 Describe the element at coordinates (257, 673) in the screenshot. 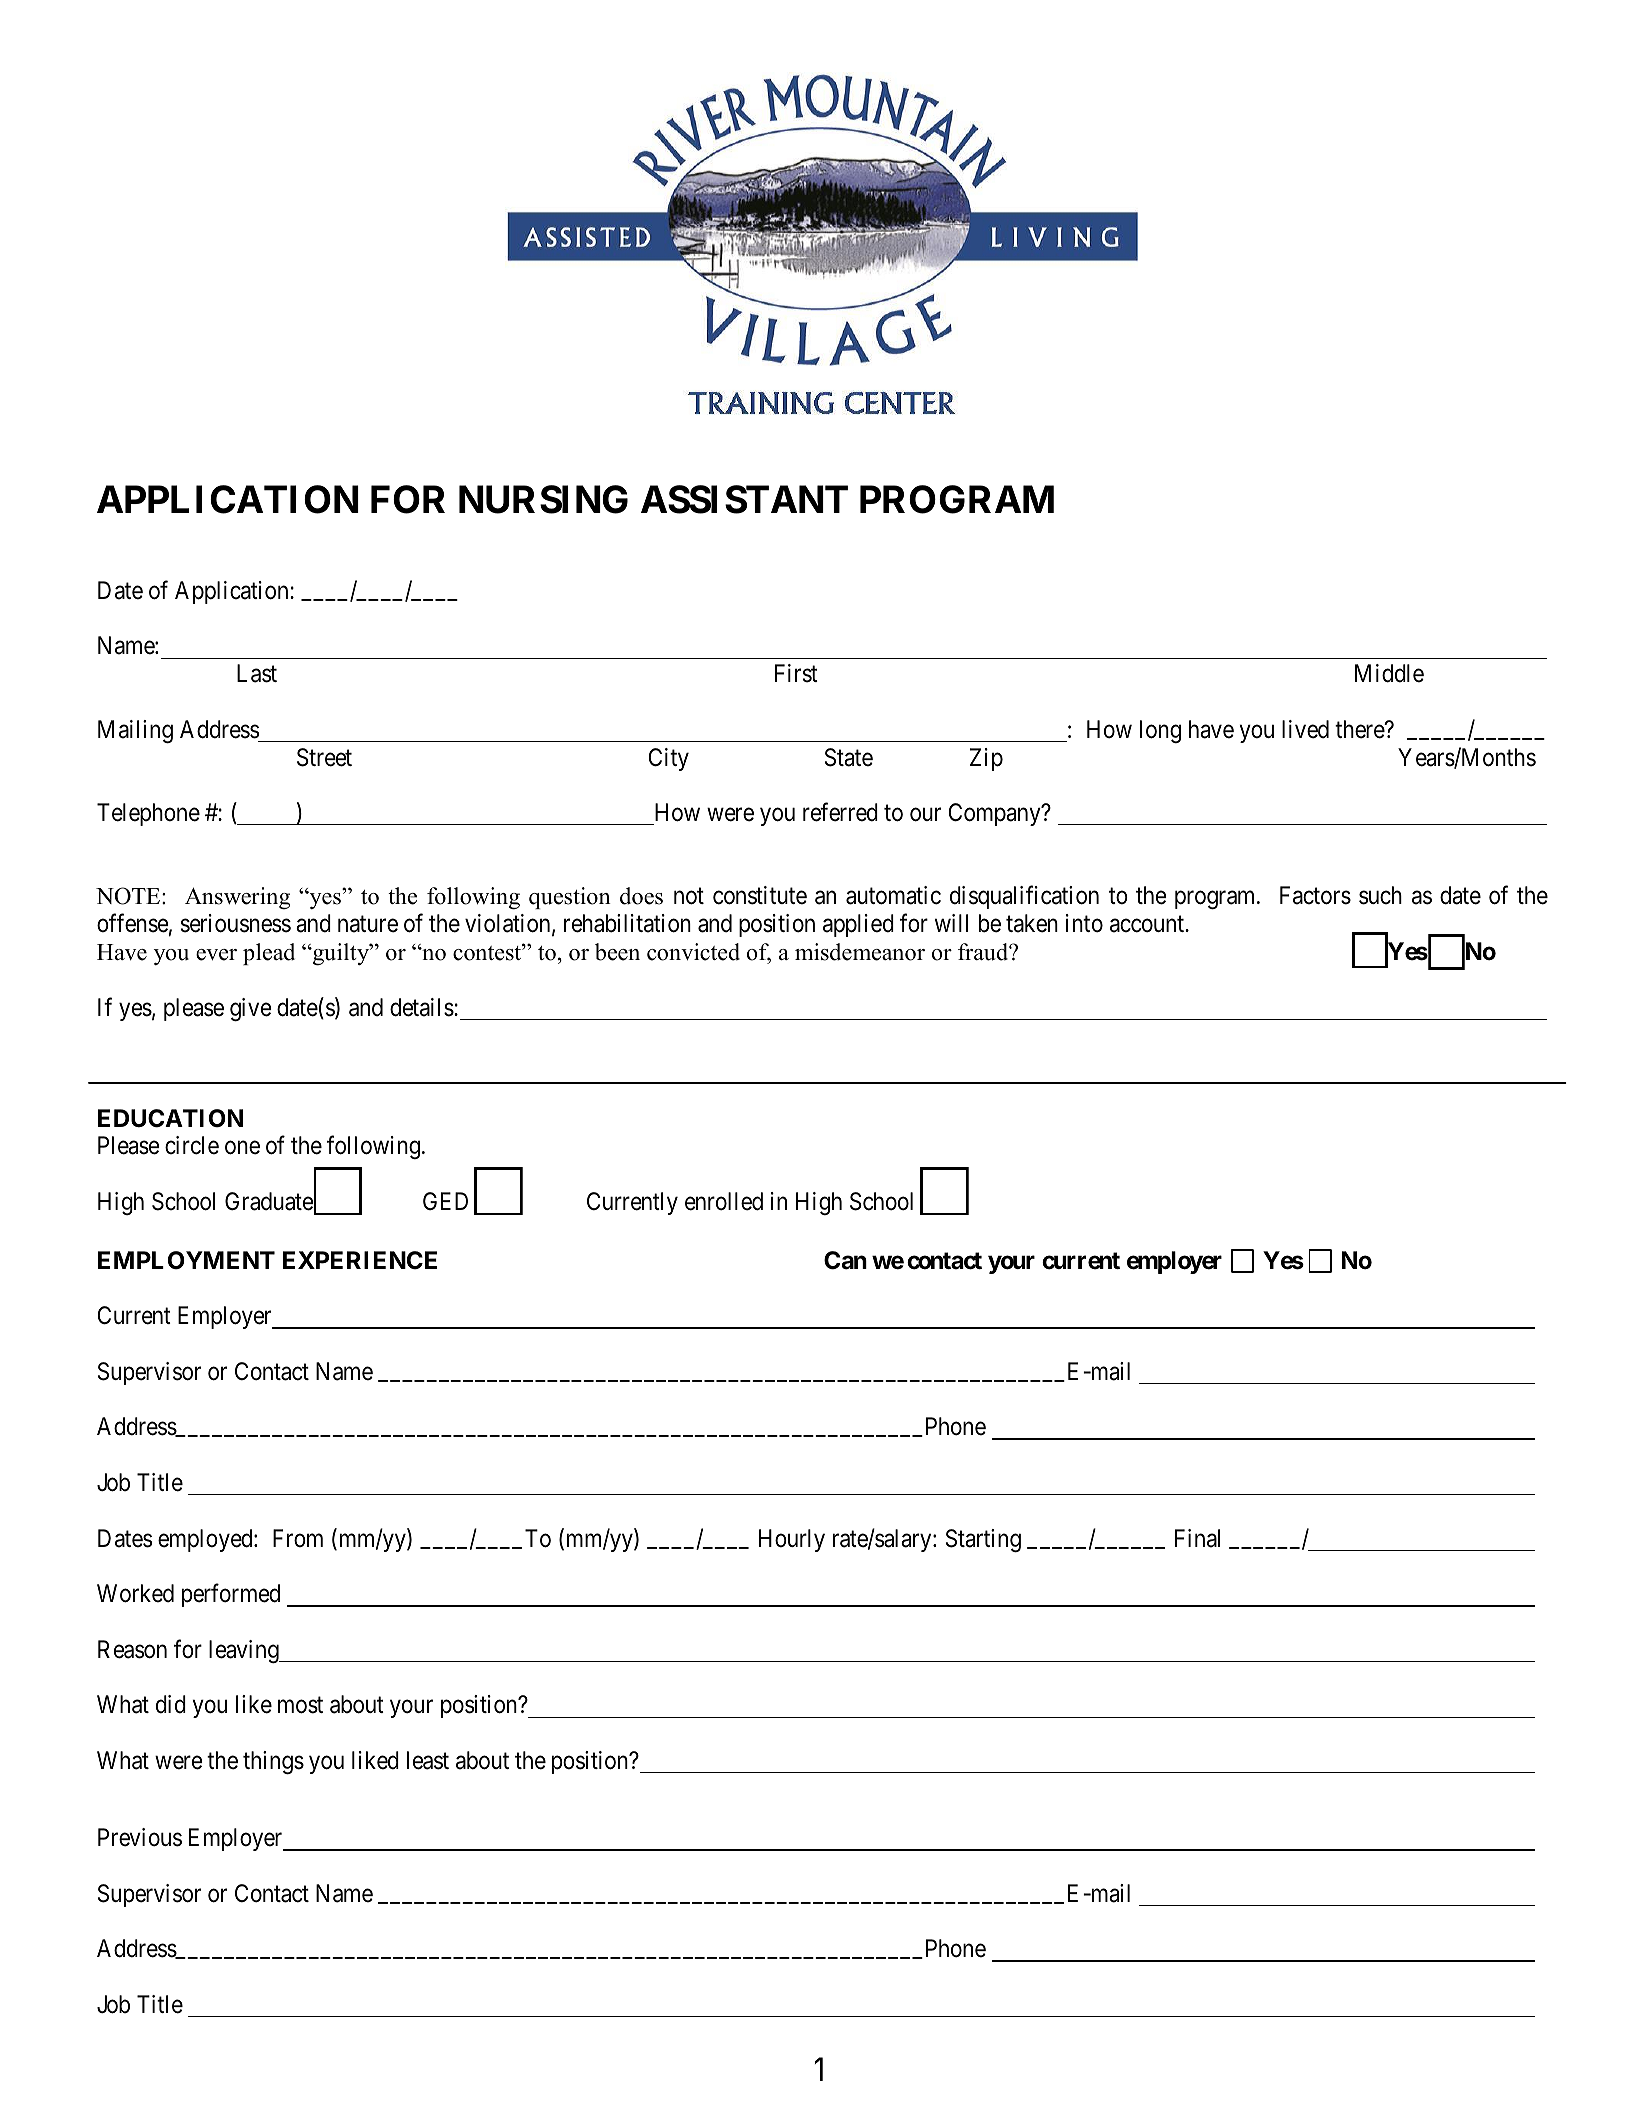

I see `Last` at that location.
